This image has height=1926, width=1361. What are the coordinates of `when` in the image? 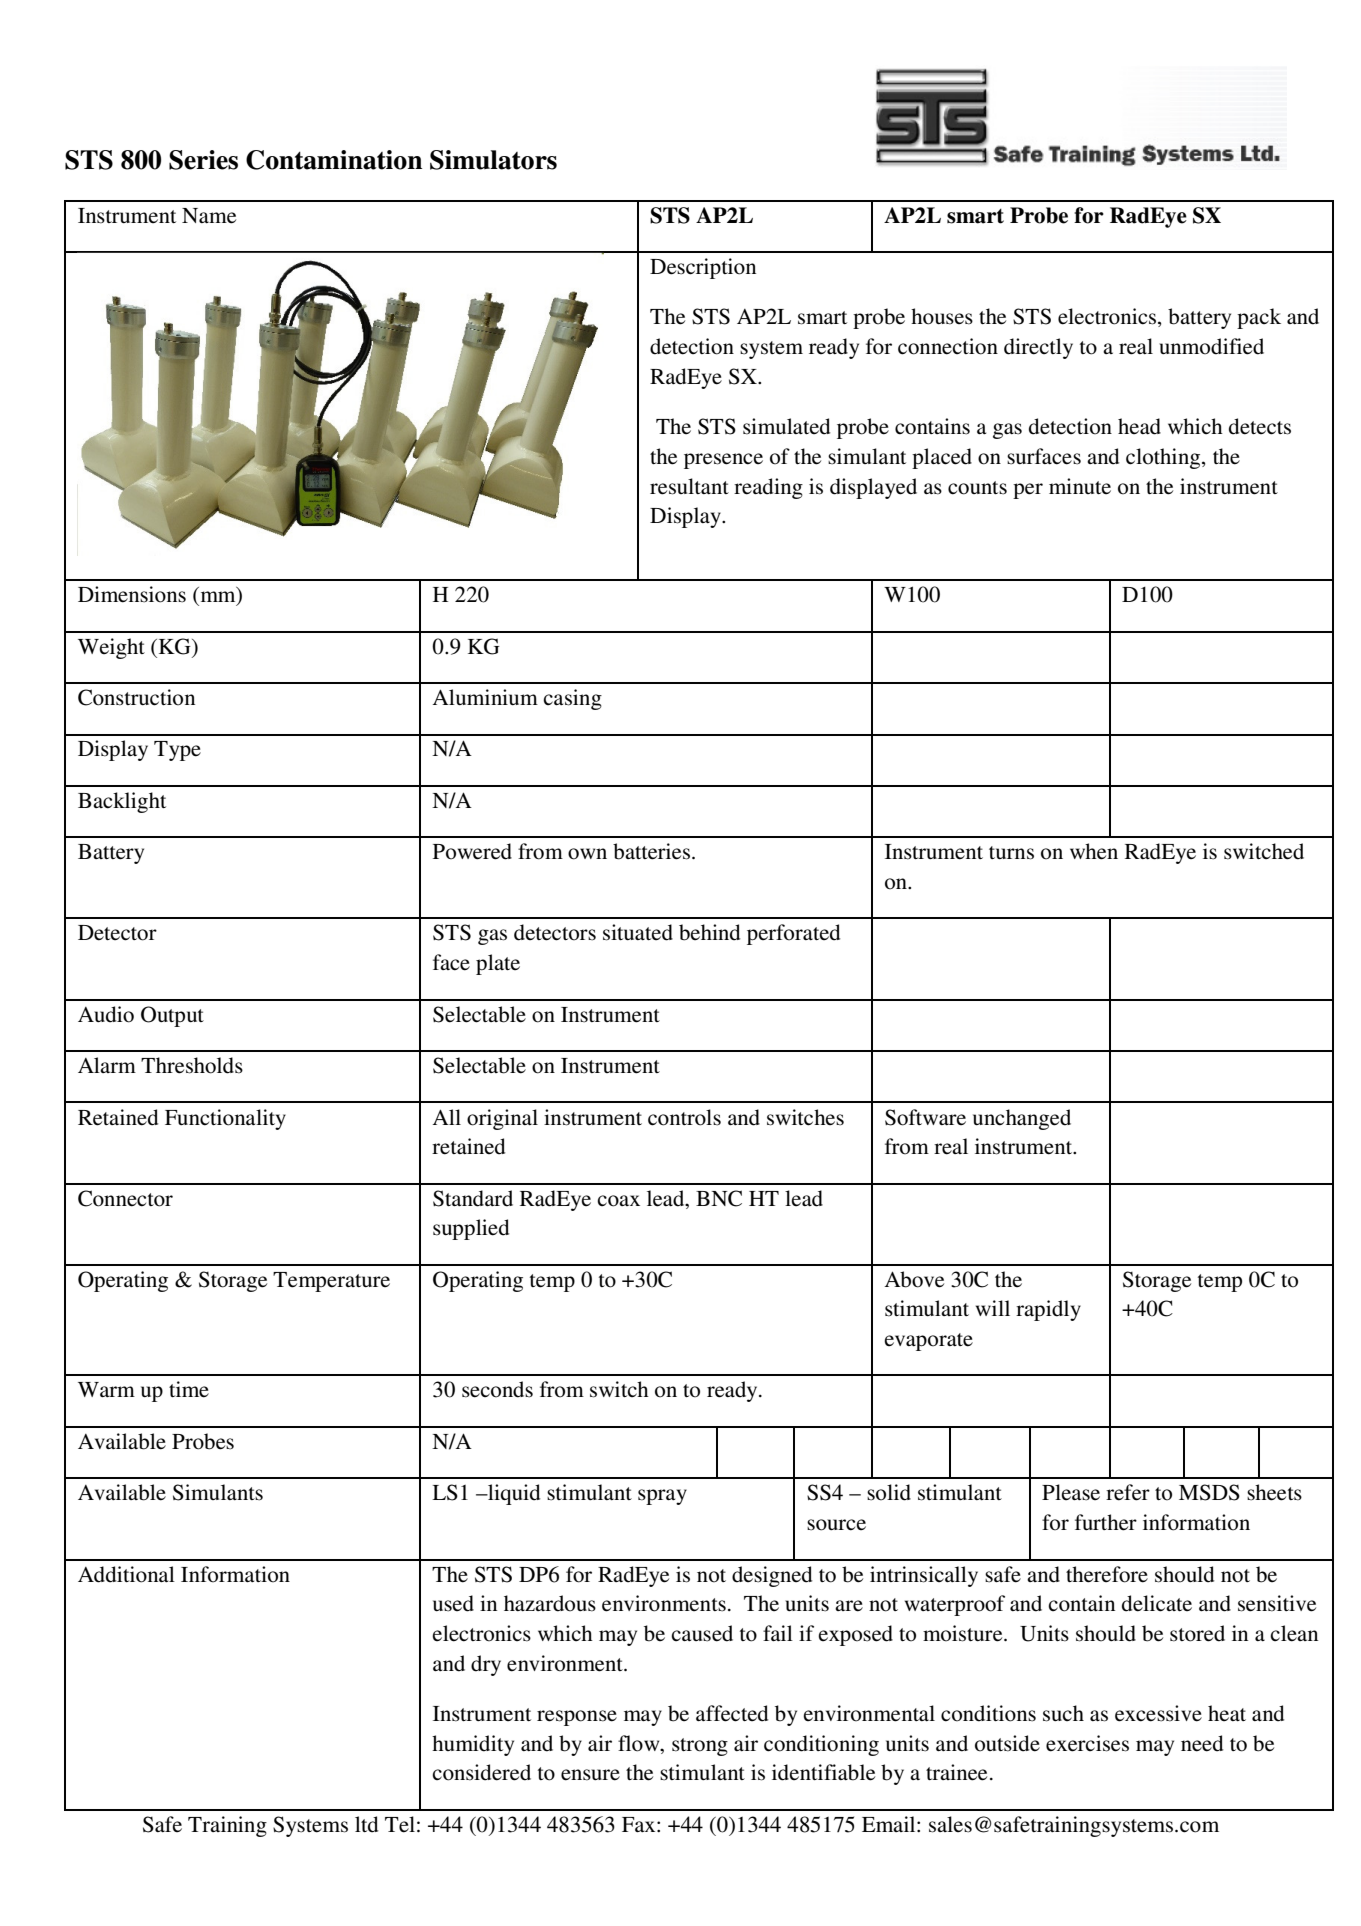 It's located at (1094, 851).
